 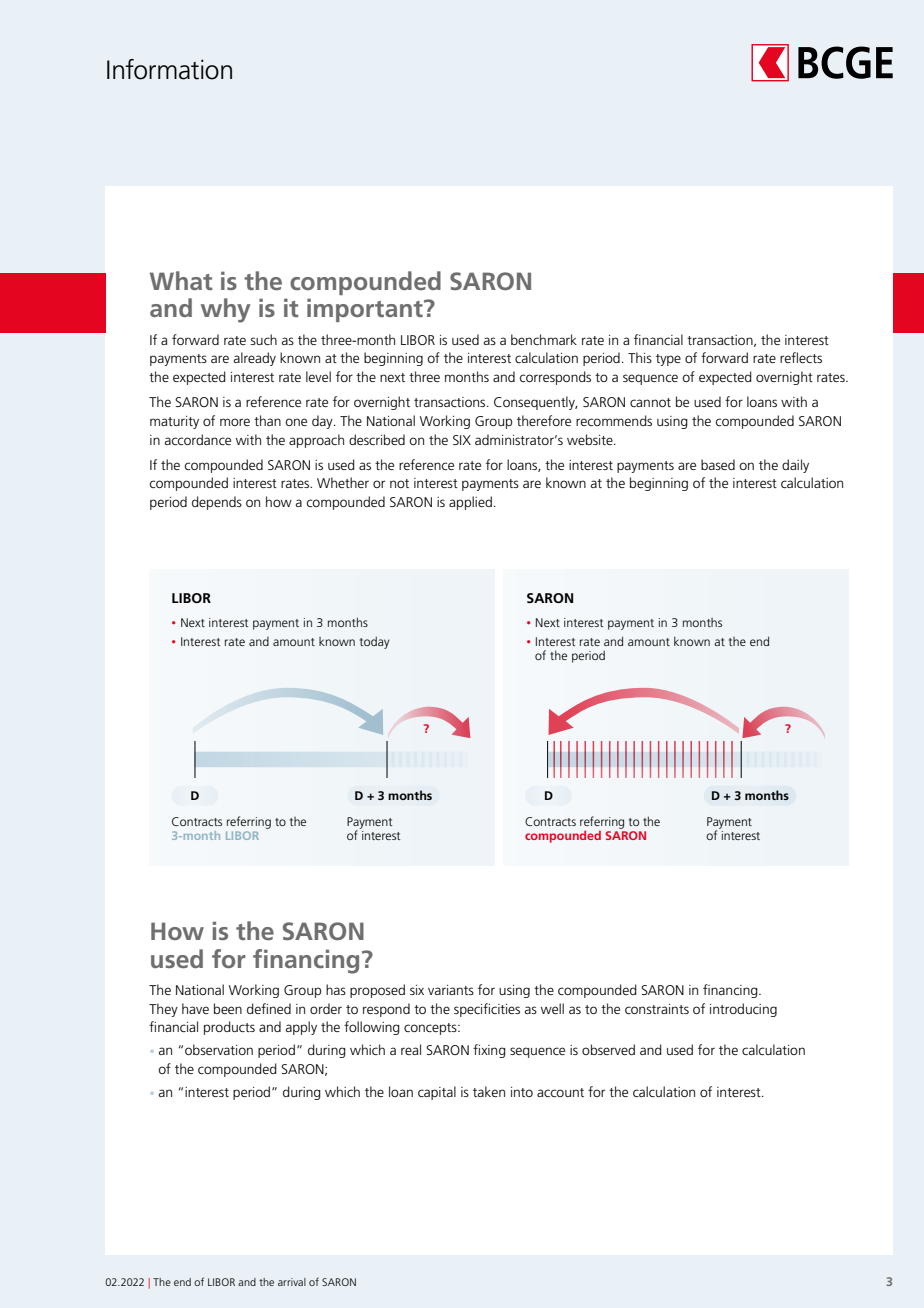 I want to click on account, so click(x=560, y=1092).
